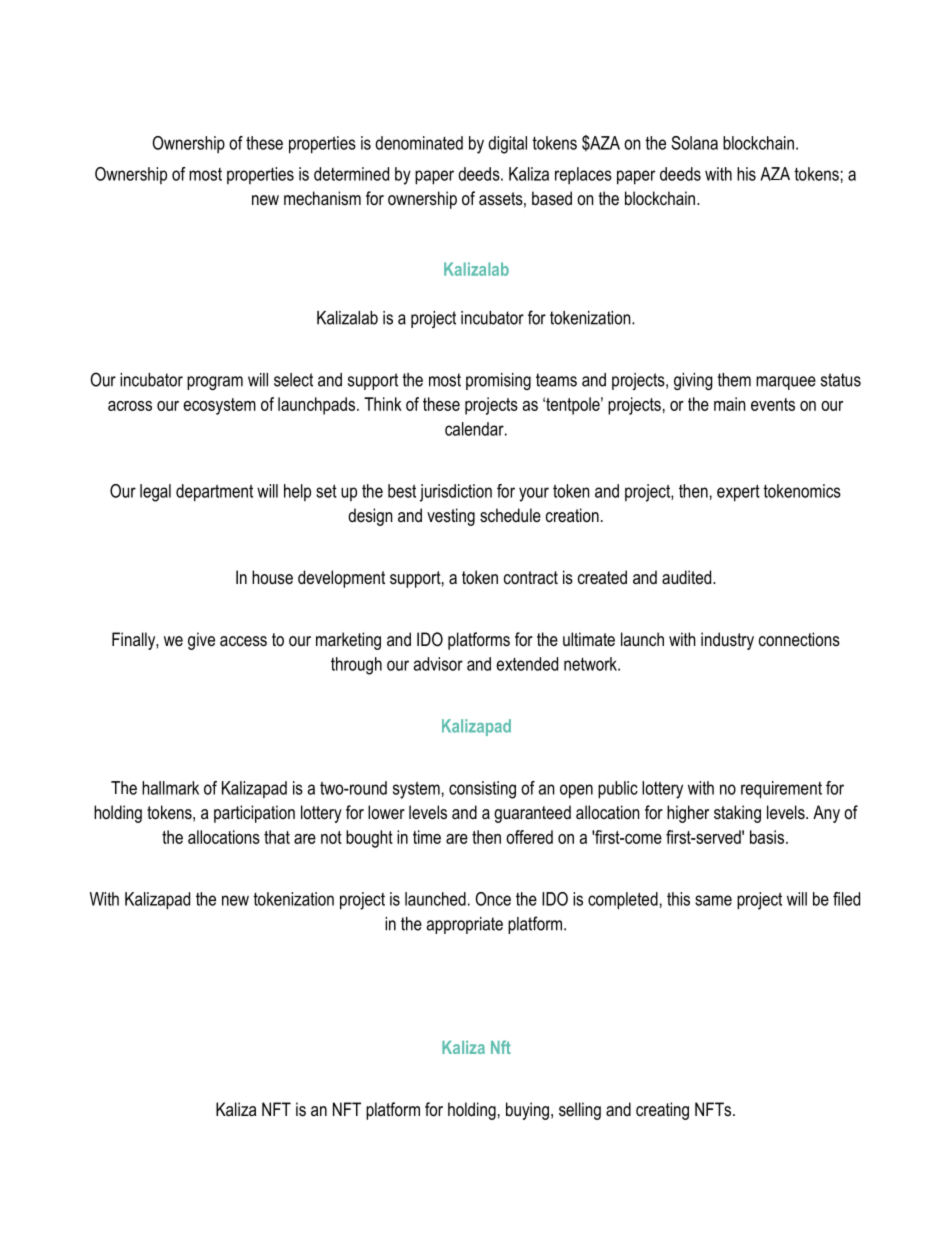 The height and width of the screenshot is (1233, 952). Describe the element at coordinates (773, 404) in the screenshot. I see `events` at that location.
